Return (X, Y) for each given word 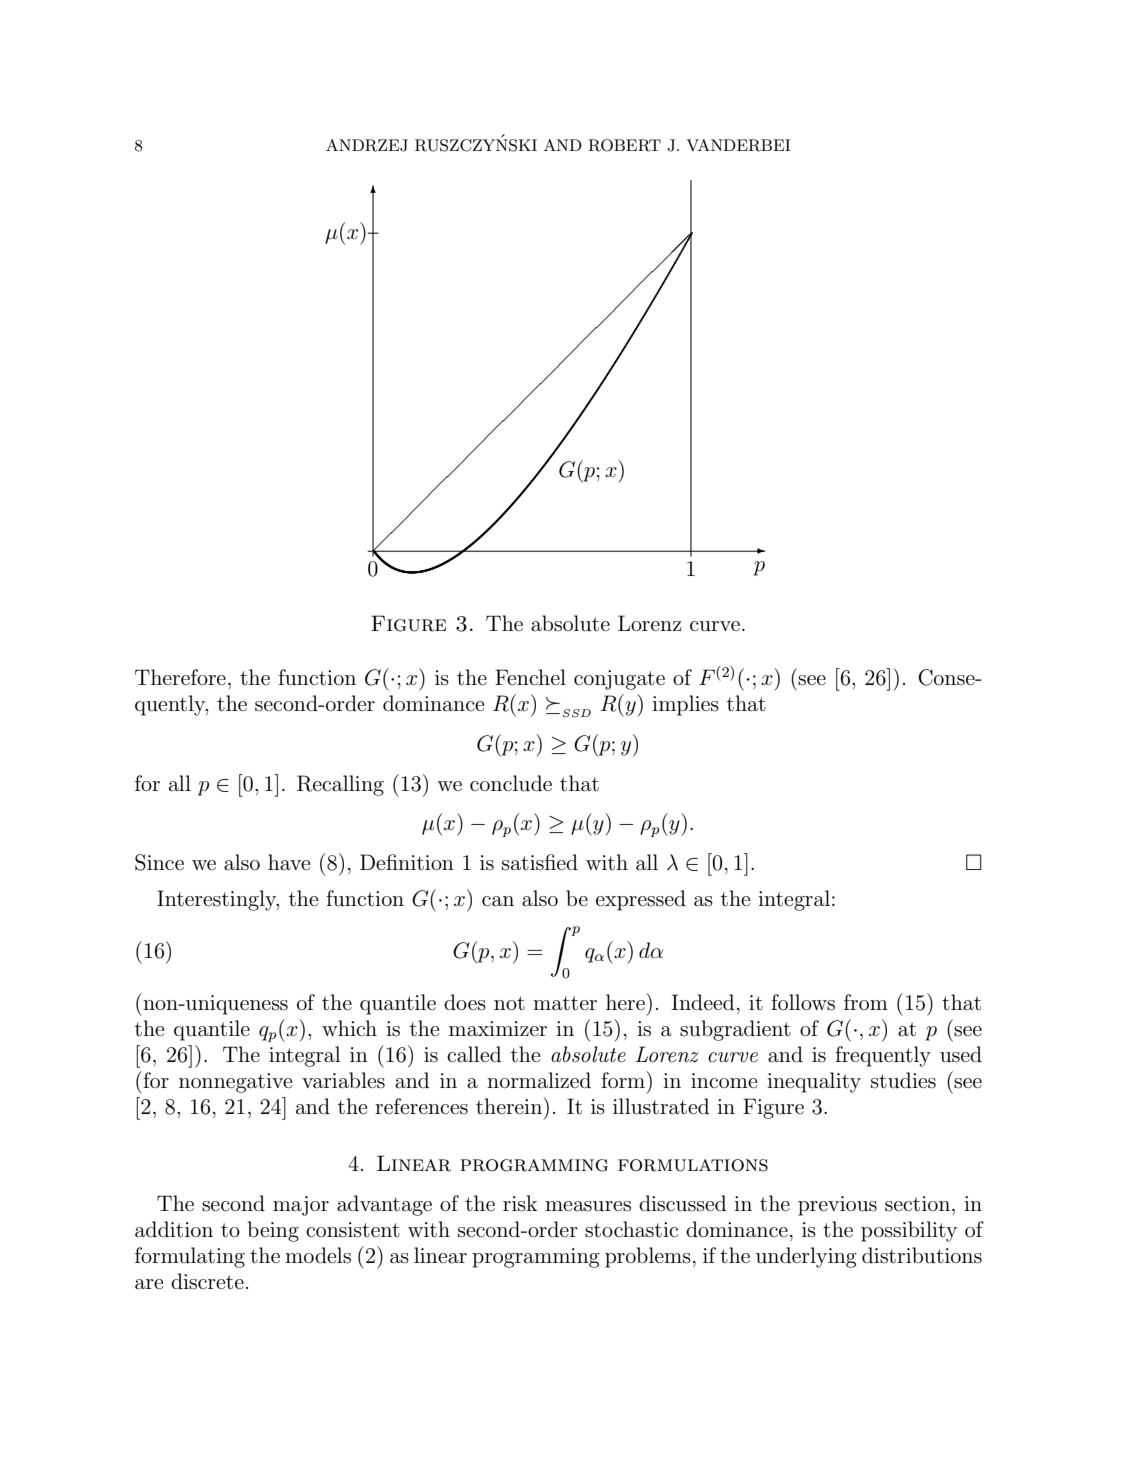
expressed (641, 900)
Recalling (340, 785)
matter (565, 1003)
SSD (576, 713)
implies (685, 705)
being (273, 1231)
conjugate (619, 680)
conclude (511, 783)
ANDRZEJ (367, 145)
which (349, 1028)
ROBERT (624, 145)
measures (588, 1206)
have (289, 862)
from (866, 1002)
